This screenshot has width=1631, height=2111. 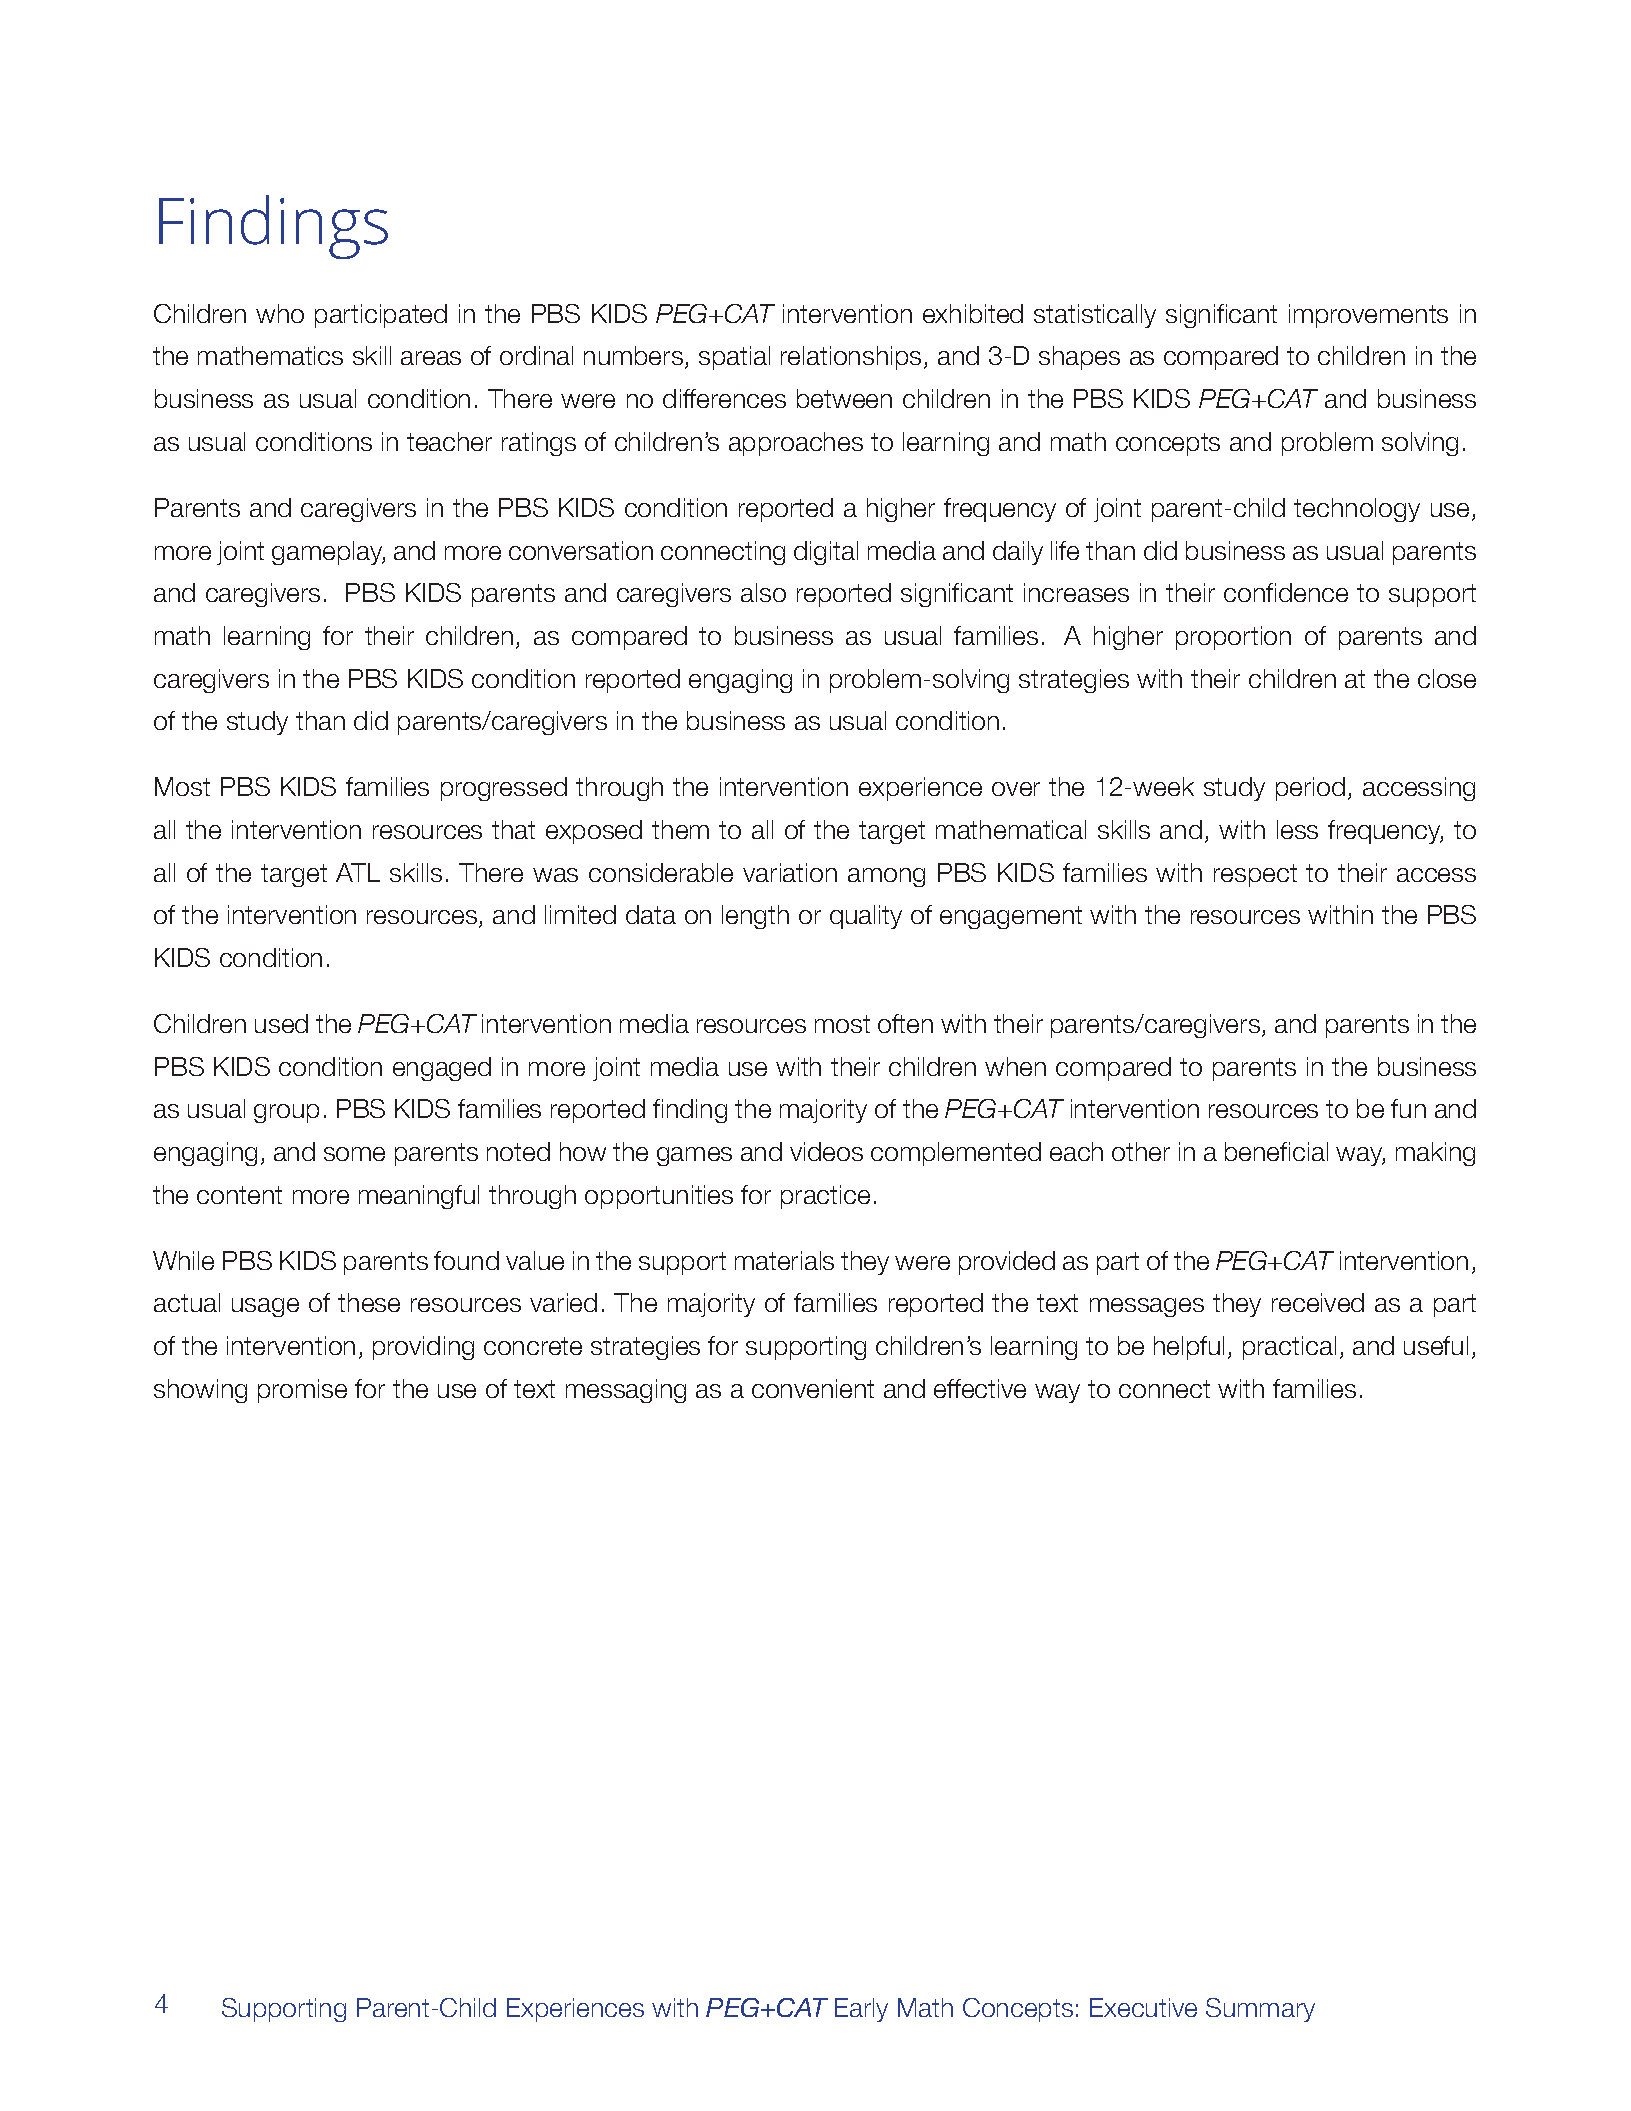 I want to click on improvements, so click(x=1368, y=316).
